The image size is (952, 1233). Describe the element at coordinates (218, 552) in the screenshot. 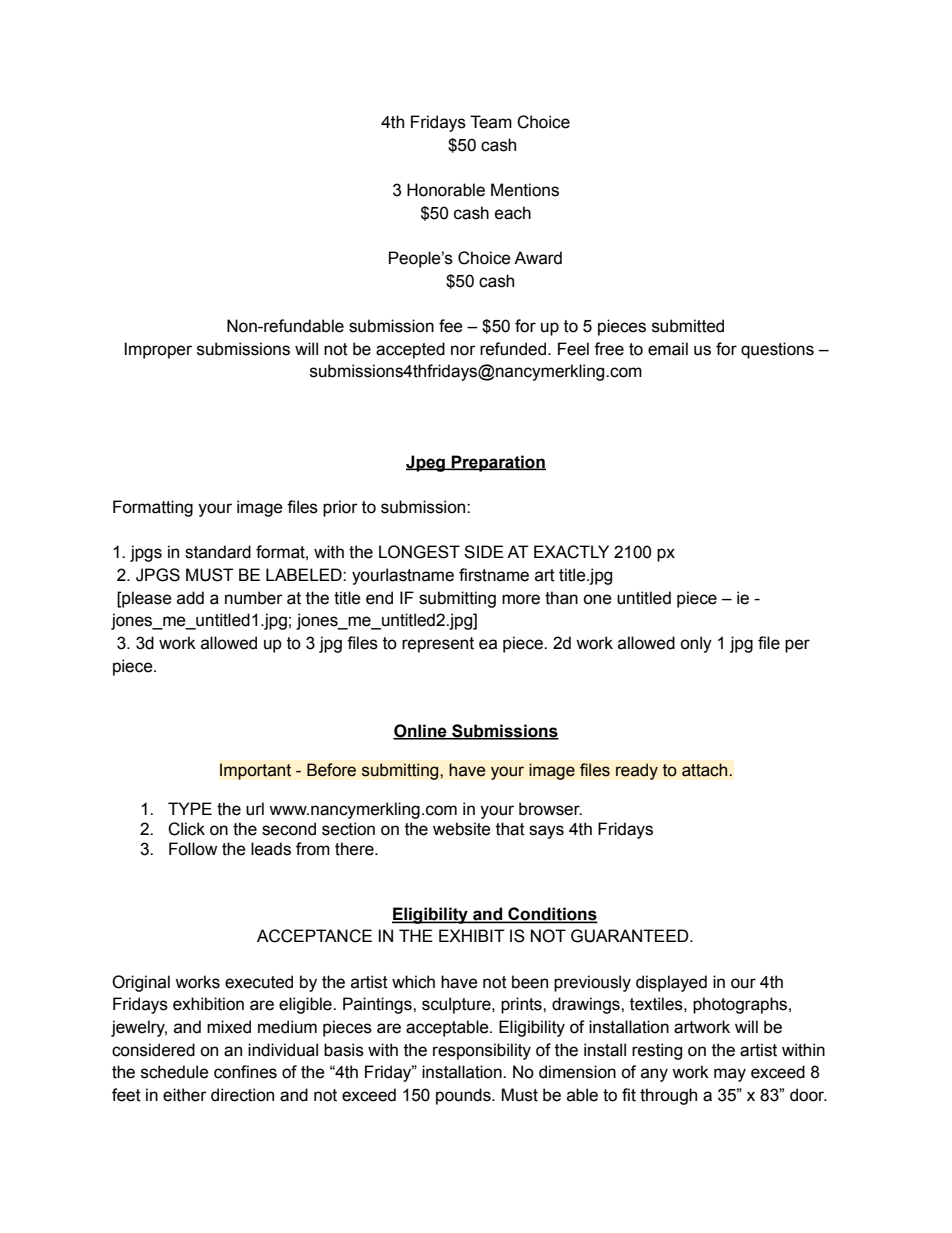

I see `standard` at that location.
